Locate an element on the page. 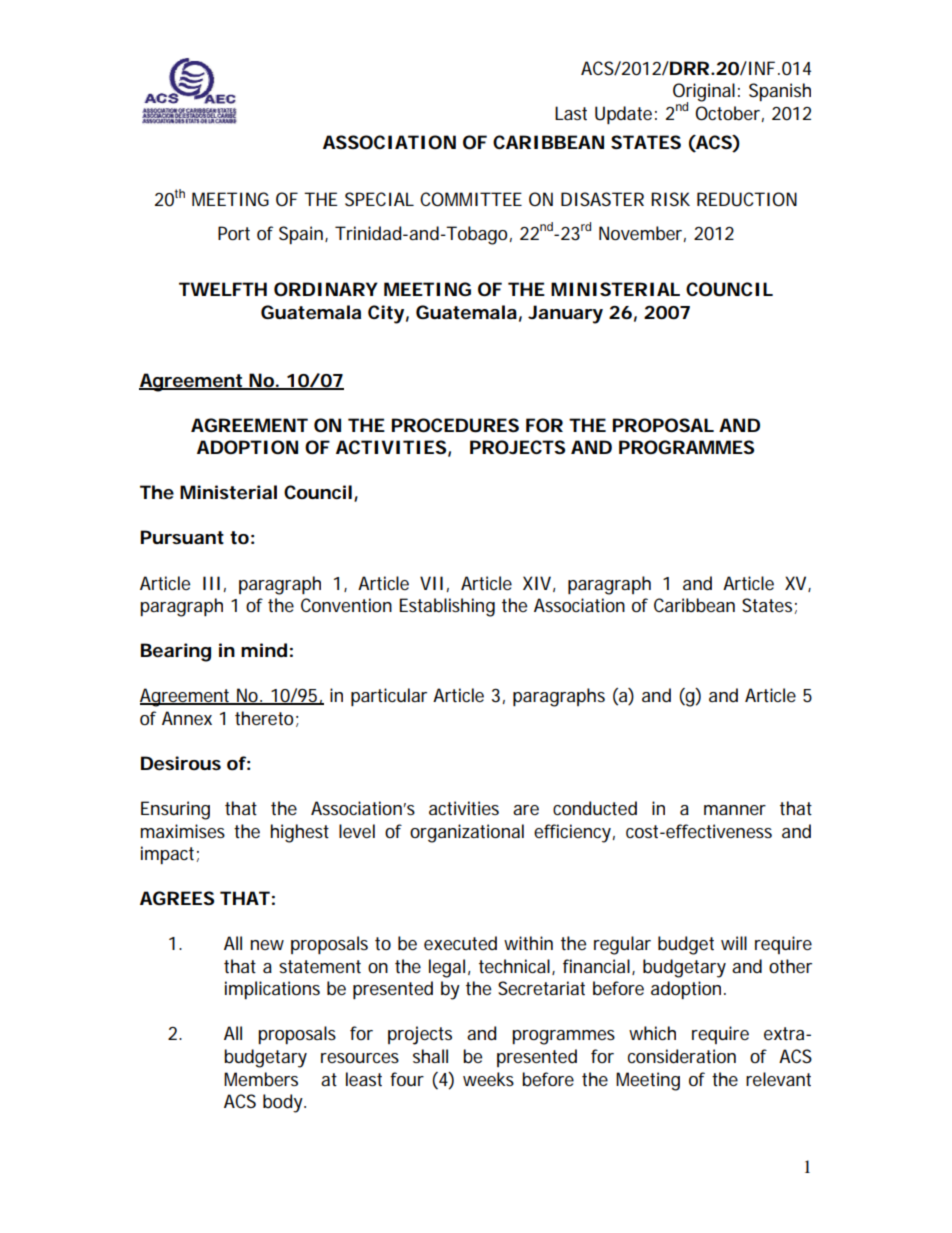  PROCEDURES is located at coordinates (455, 425).
